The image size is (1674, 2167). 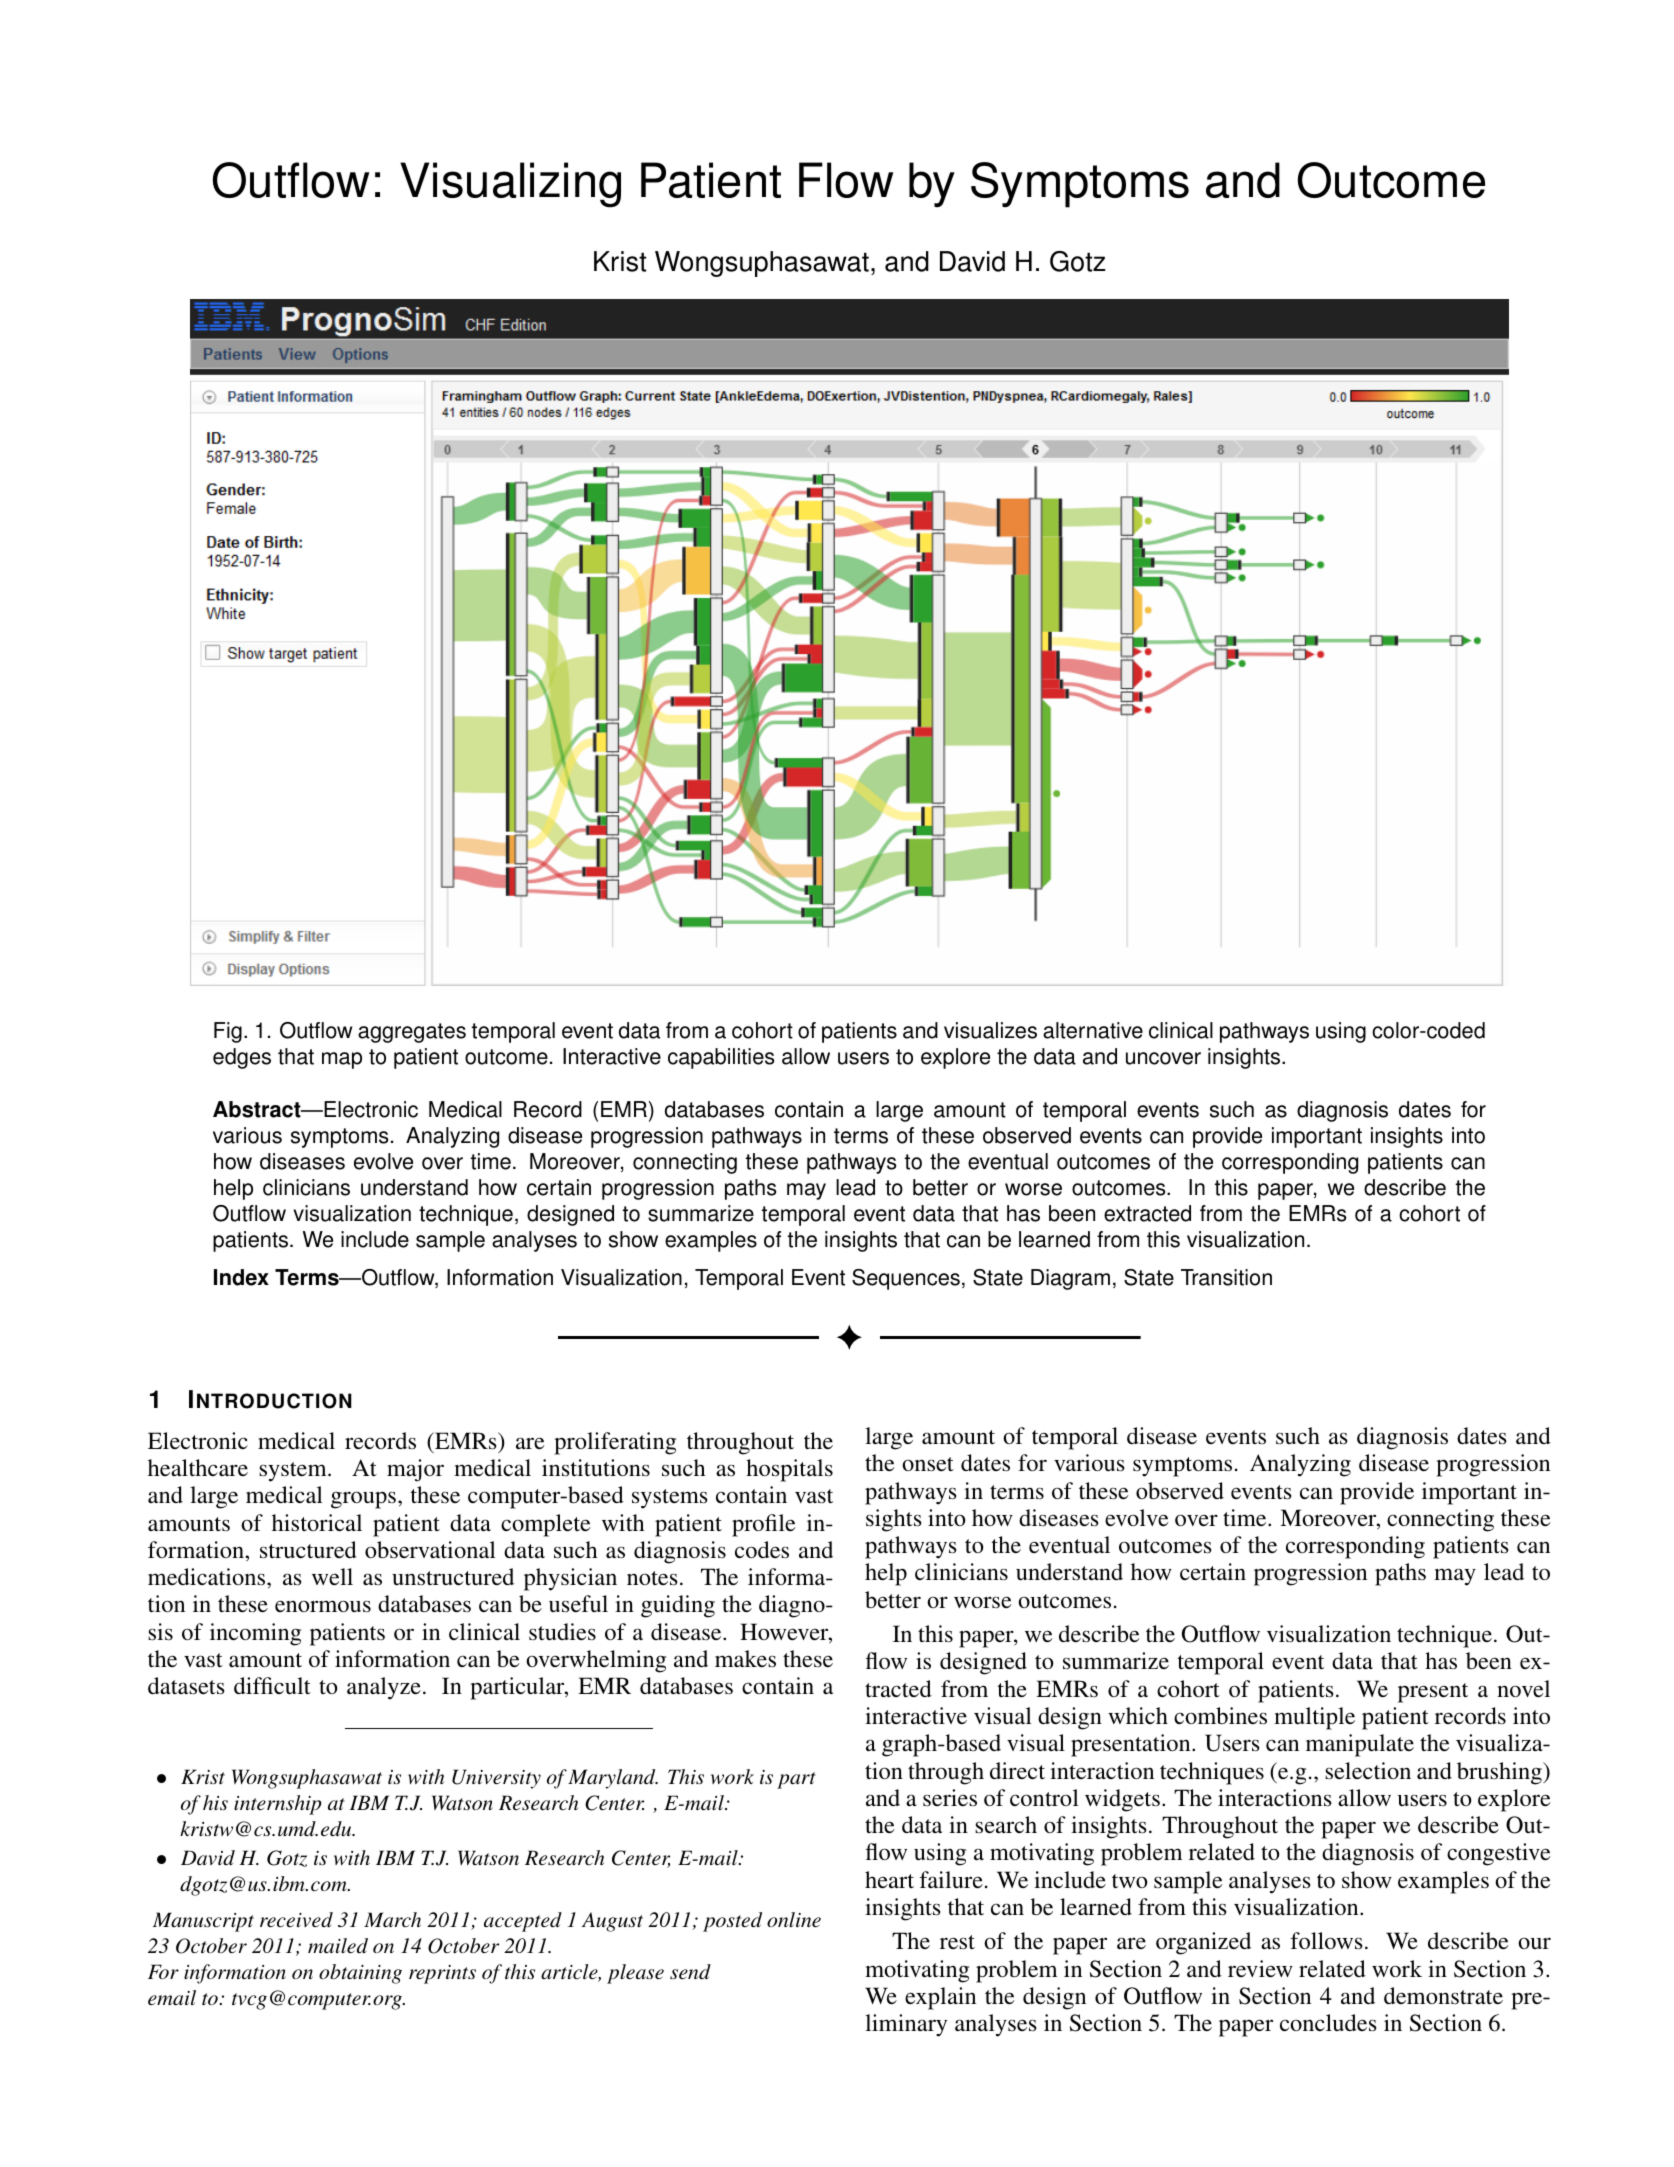 What do you see at coordinates (1443, 1996) in the document?
I see `demonstrate` at bounding box center [1443, 1996].
